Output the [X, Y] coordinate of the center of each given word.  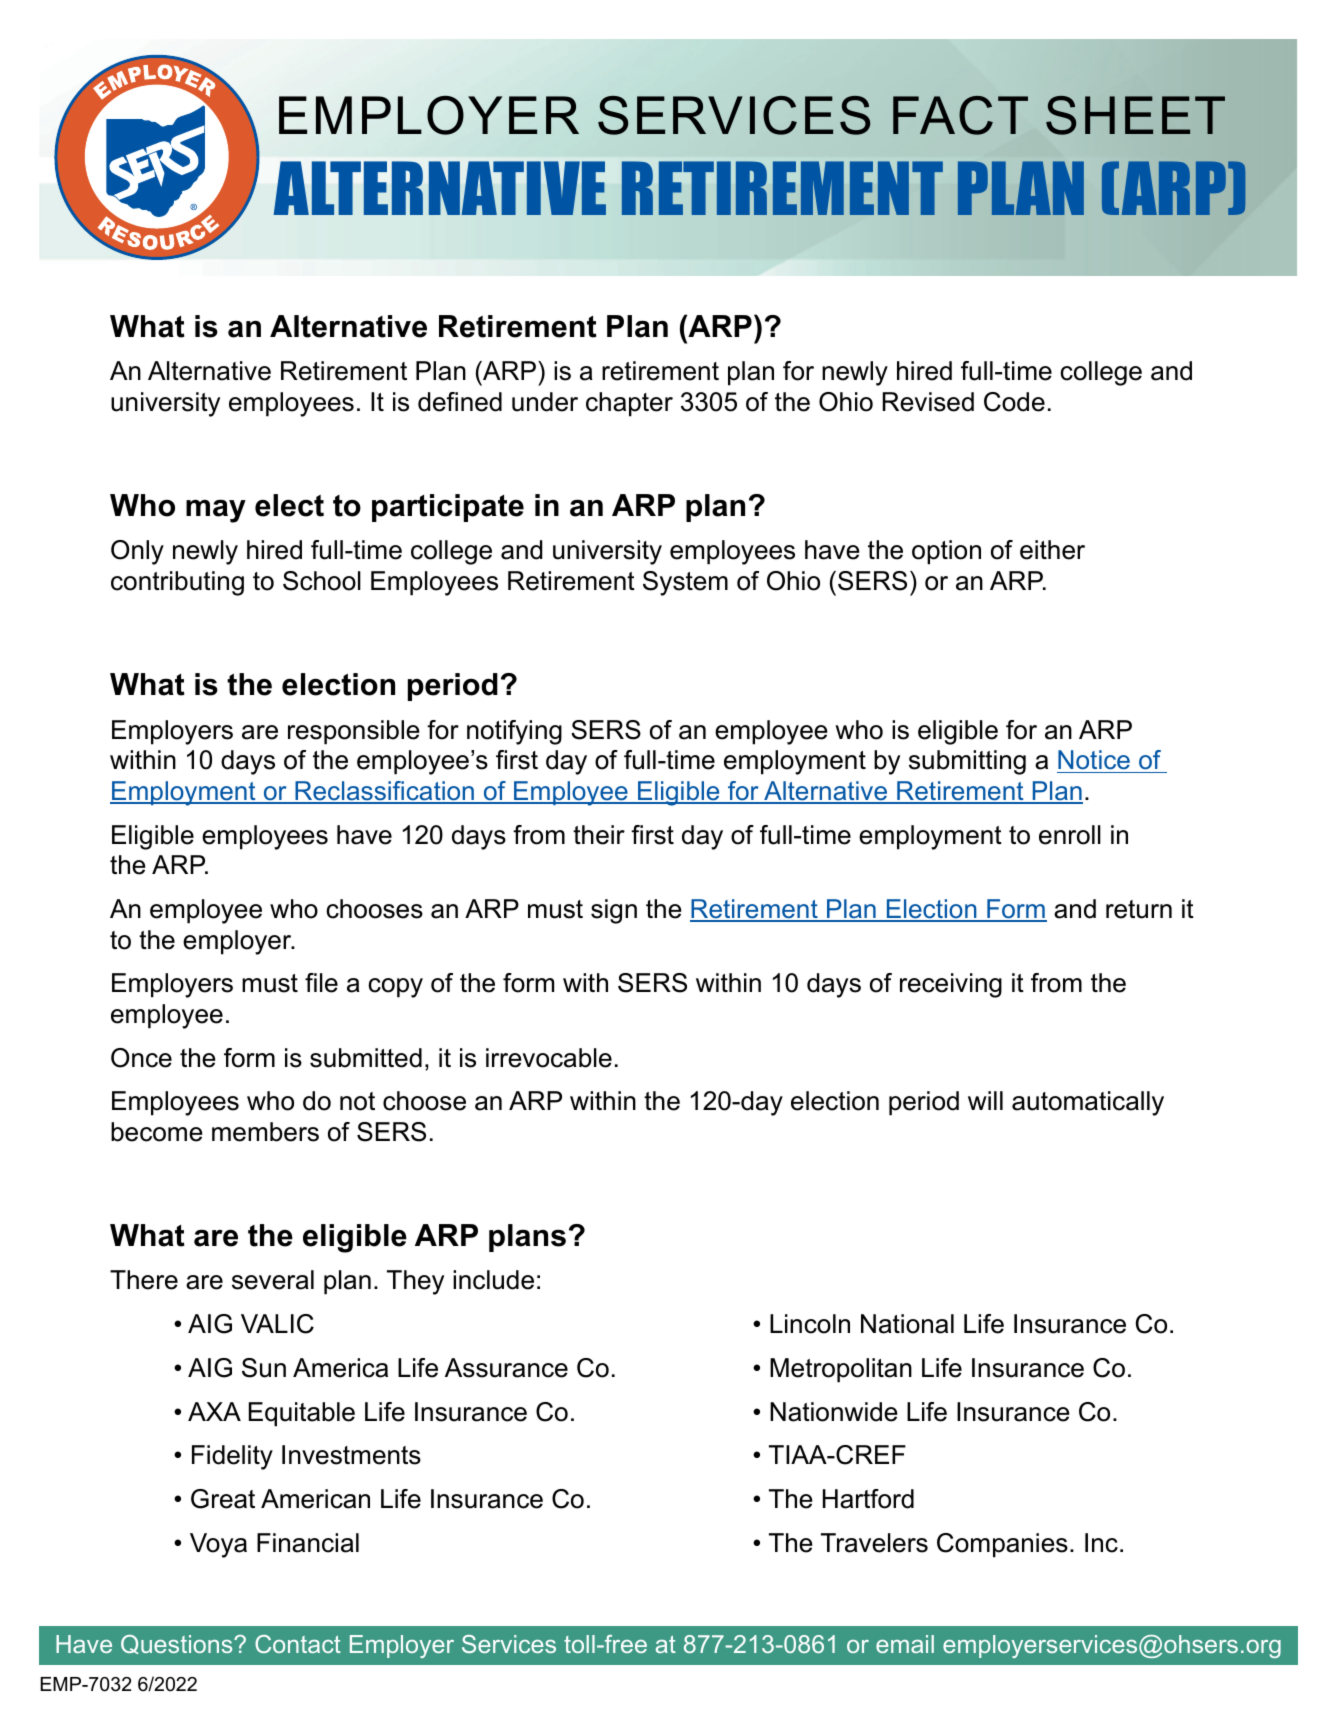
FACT [960, 115]
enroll [1070, 835]
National [907, 1324]
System [685, 583]
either [1052, 550]
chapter [629, 404]
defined [460, 402]
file [321, 983]
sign [614, 911]
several [273, 1280]
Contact [298, 1644]
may [216, 511]
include [493, 1280]
